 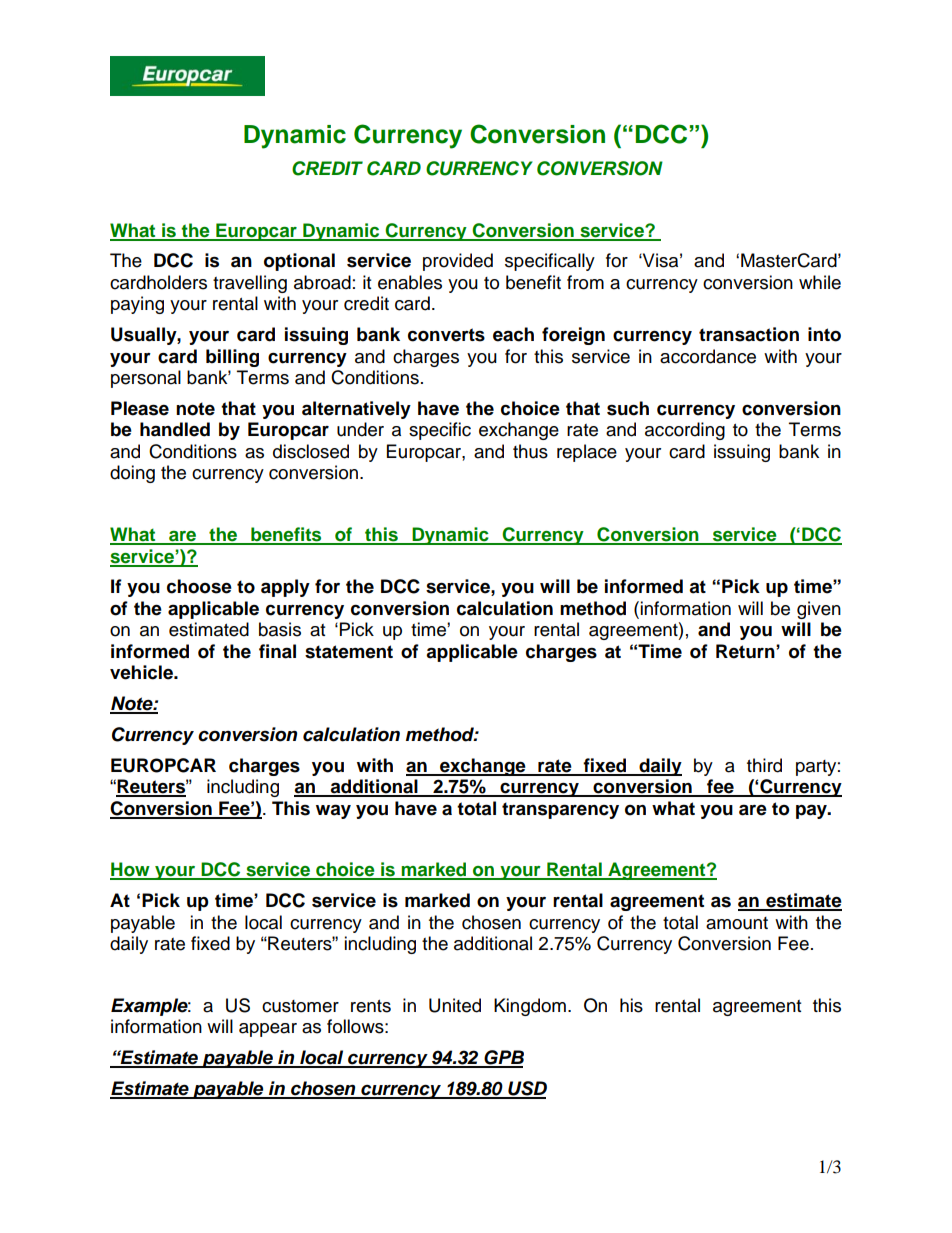 I want to click on provided, so click(x=458, y=262).
